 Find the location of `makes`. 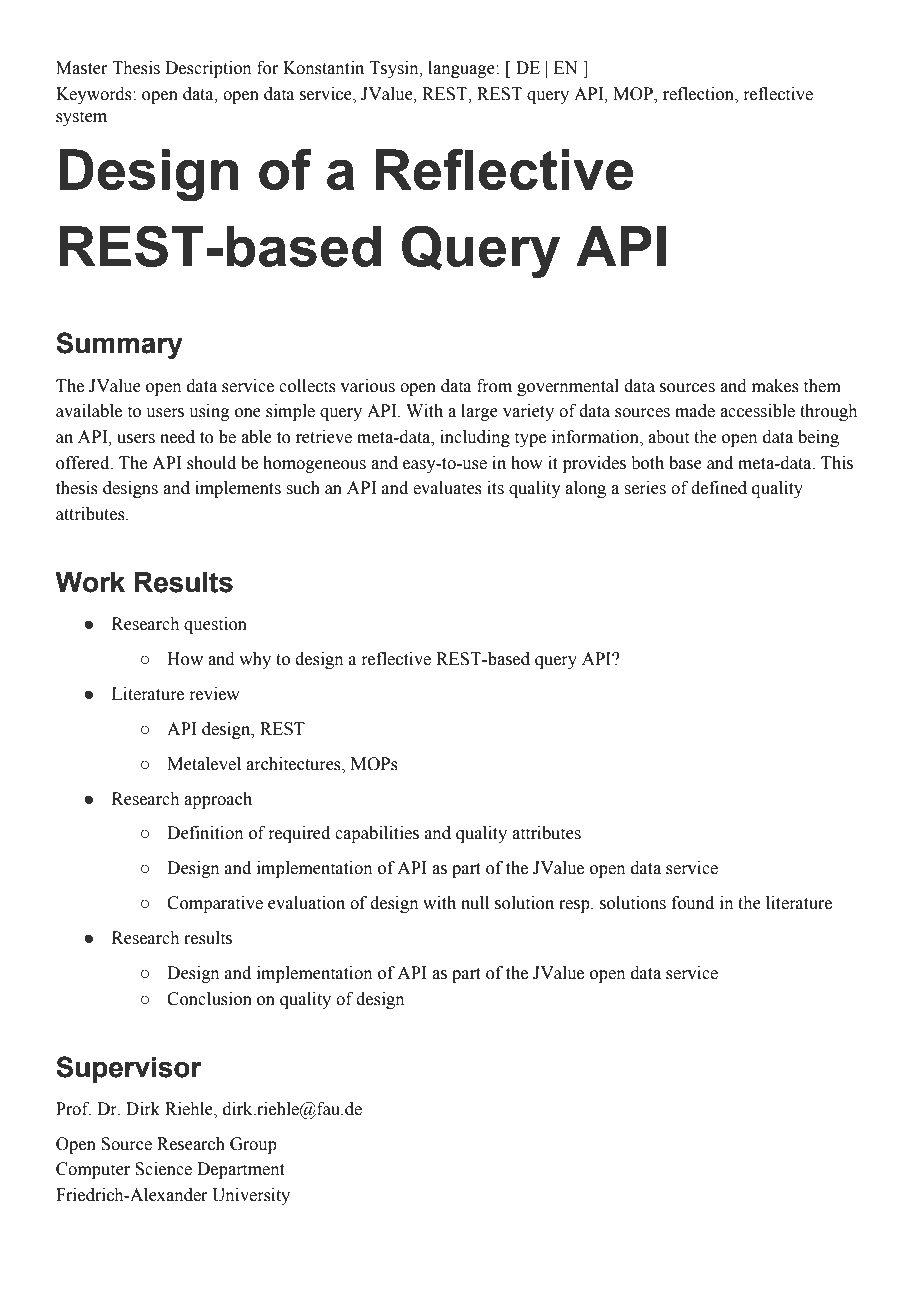

makes is located at coordinates (775, 386).
